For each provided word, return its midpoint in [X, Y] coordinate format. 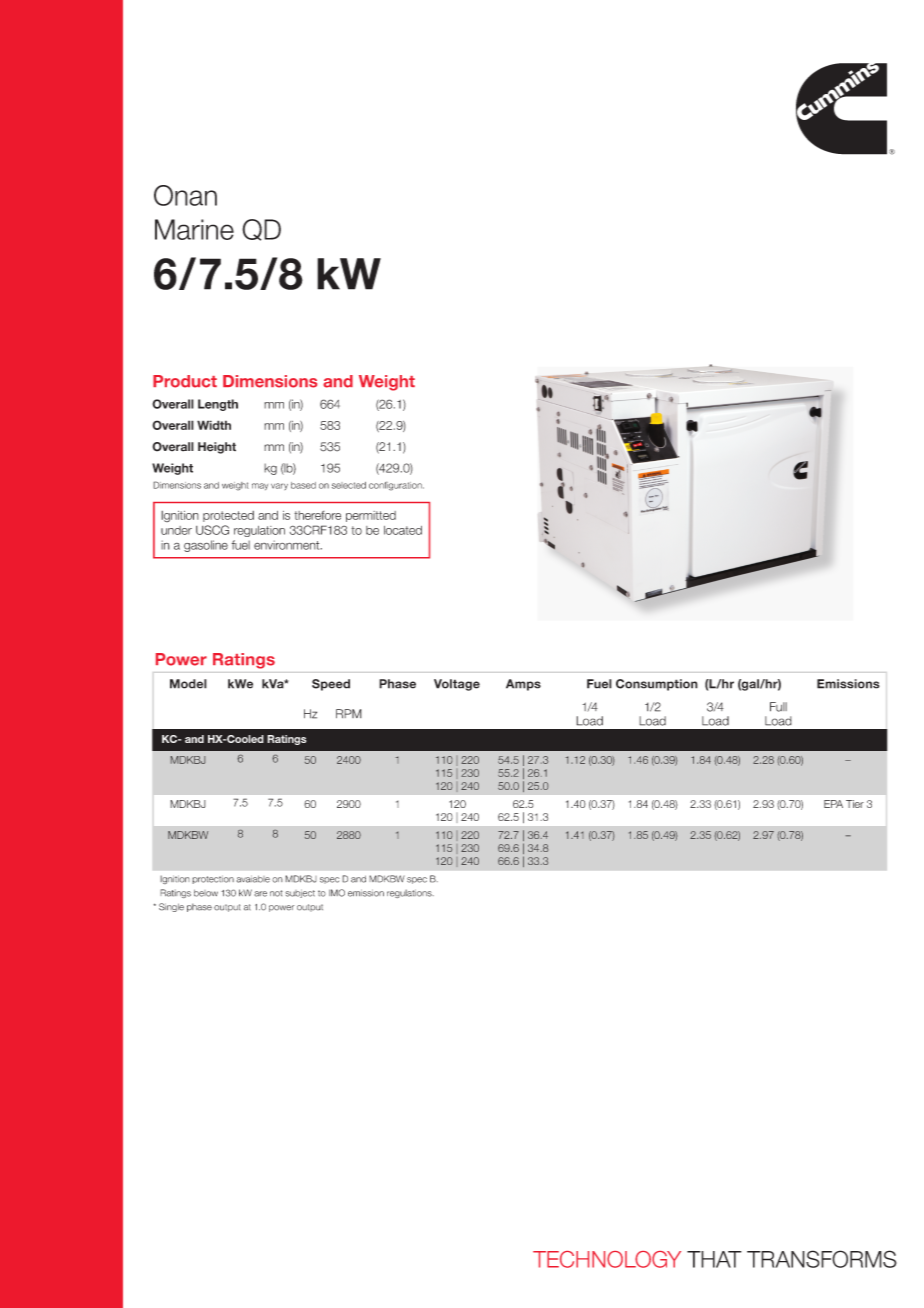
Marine [194, 229]
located [403, 530]
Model [188, 684]
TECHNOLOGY [607, 1259]
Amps [523, 685]
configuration [396, 486]
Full [778, 707]
